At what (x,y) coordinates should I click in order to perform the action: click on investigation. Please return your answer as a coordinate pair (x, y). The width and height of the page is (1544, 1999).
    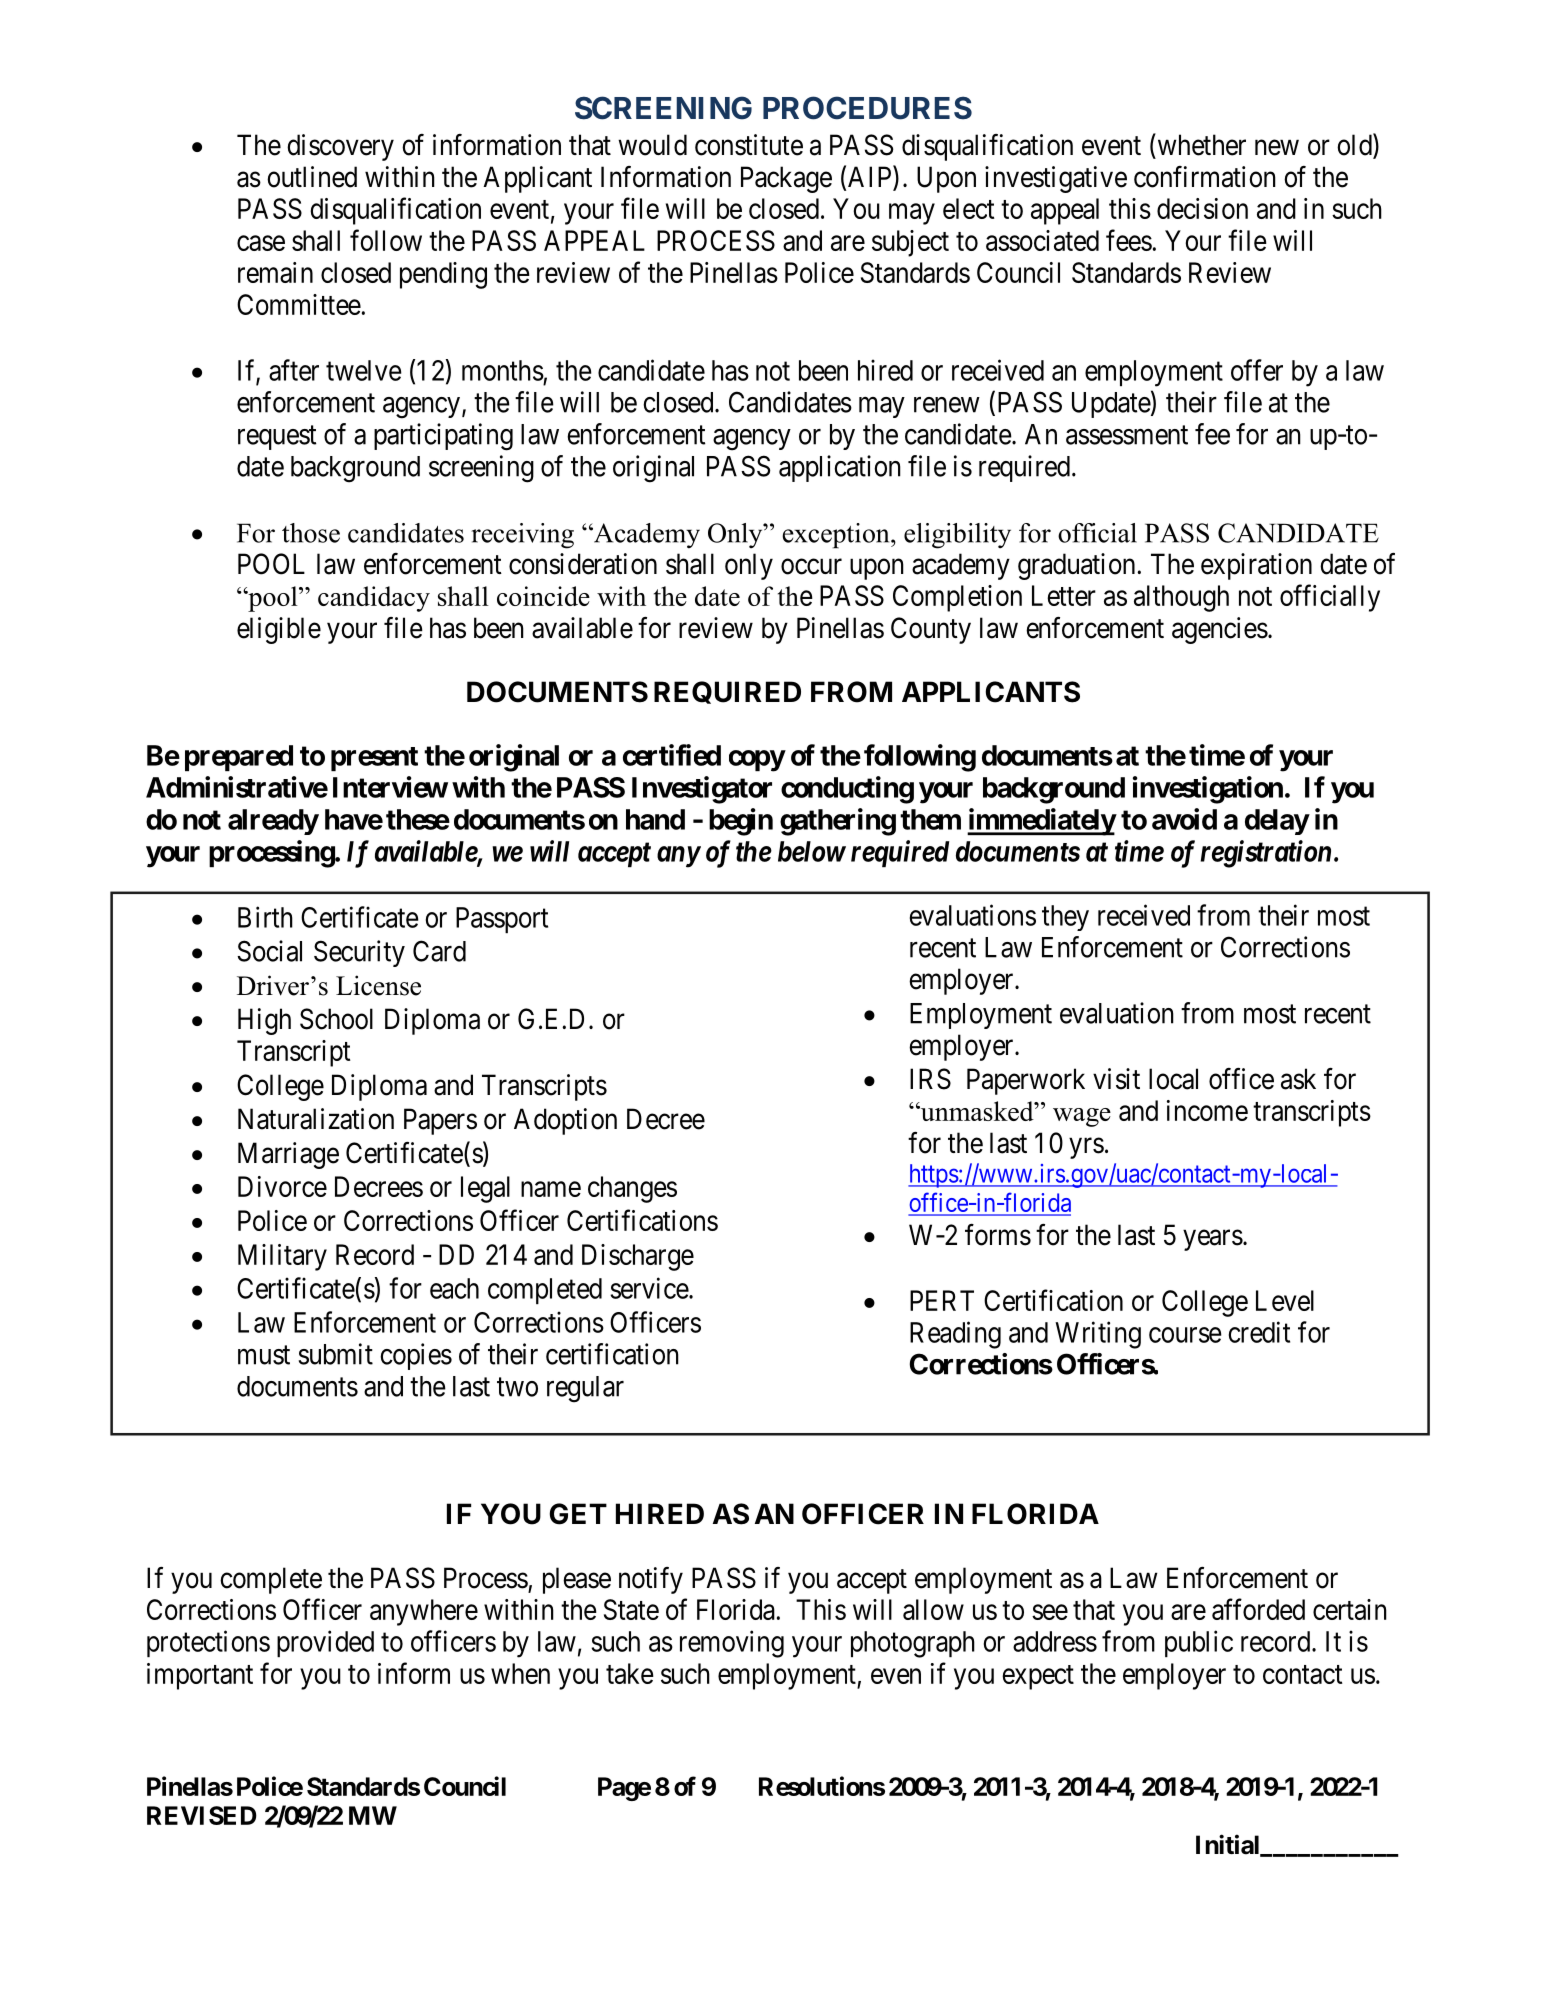
    Looking at the image, I should click on (1208, 790).
